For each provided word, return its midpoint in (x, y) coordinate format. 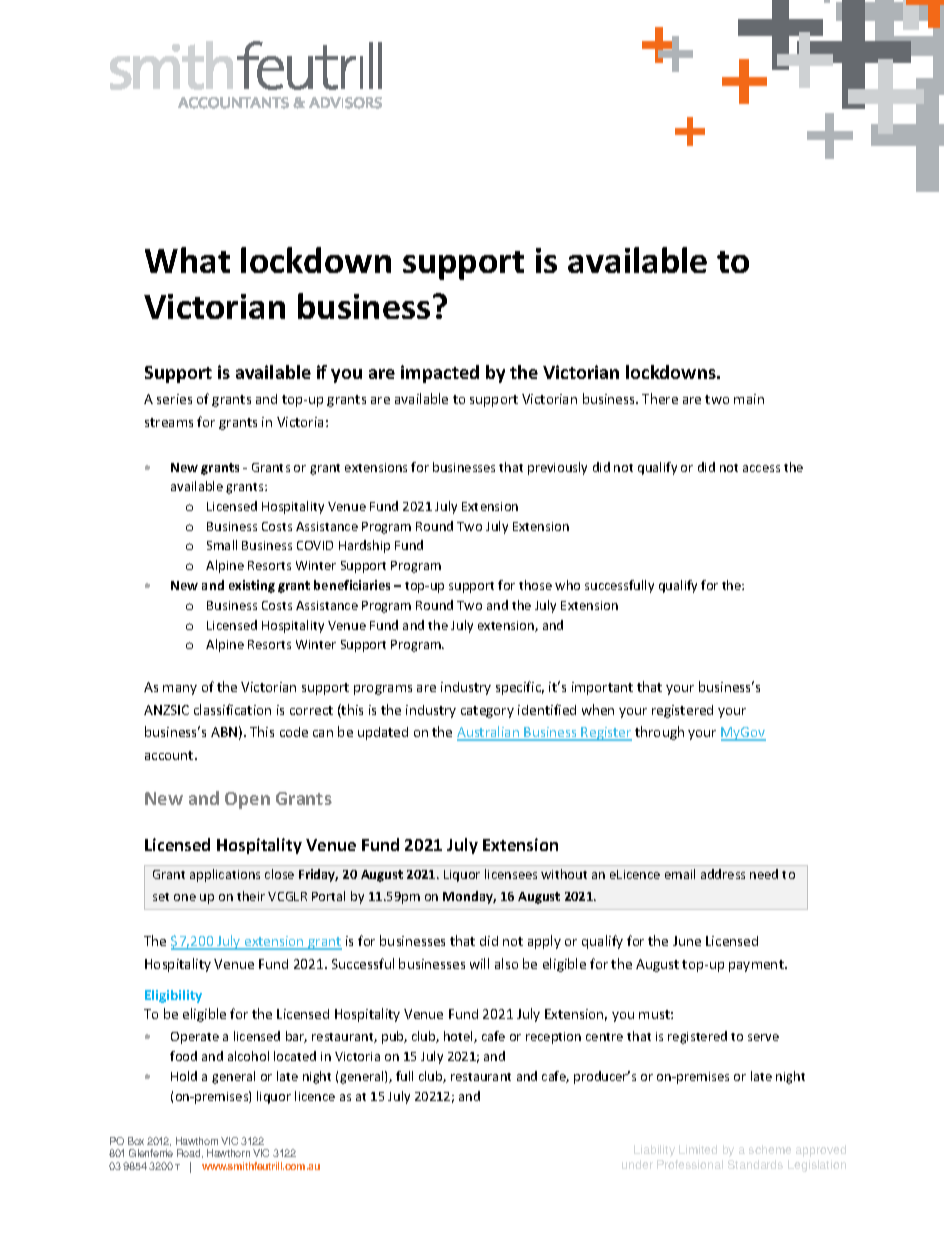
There (660, 398)
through (659, 733)
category (487, 712)
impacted (440, 374)
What (187, 260)
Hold (184, 1076)
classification (232, 709)
